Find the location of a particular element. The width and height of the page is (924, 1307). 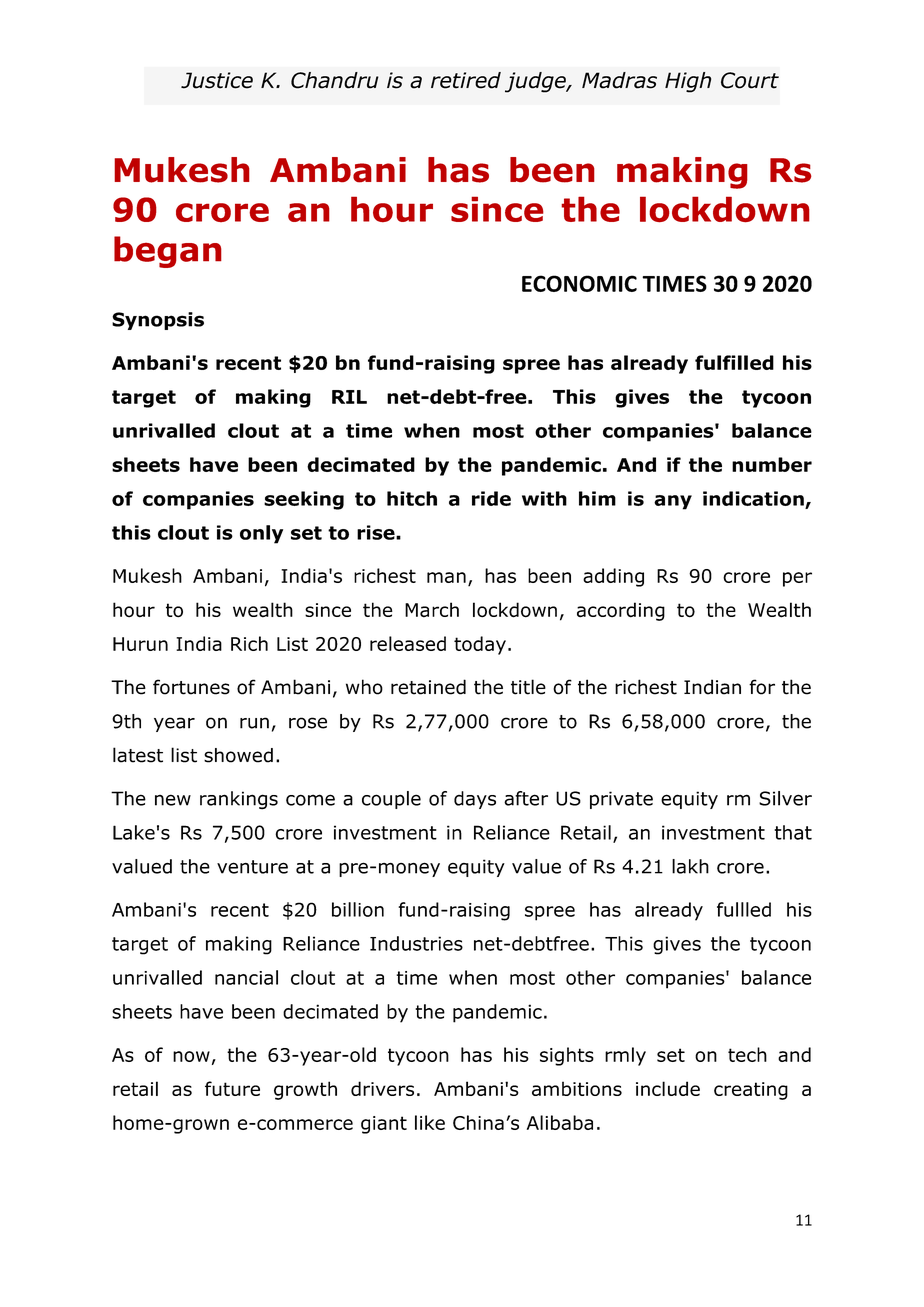

only is located at coordinates (261, 534).
